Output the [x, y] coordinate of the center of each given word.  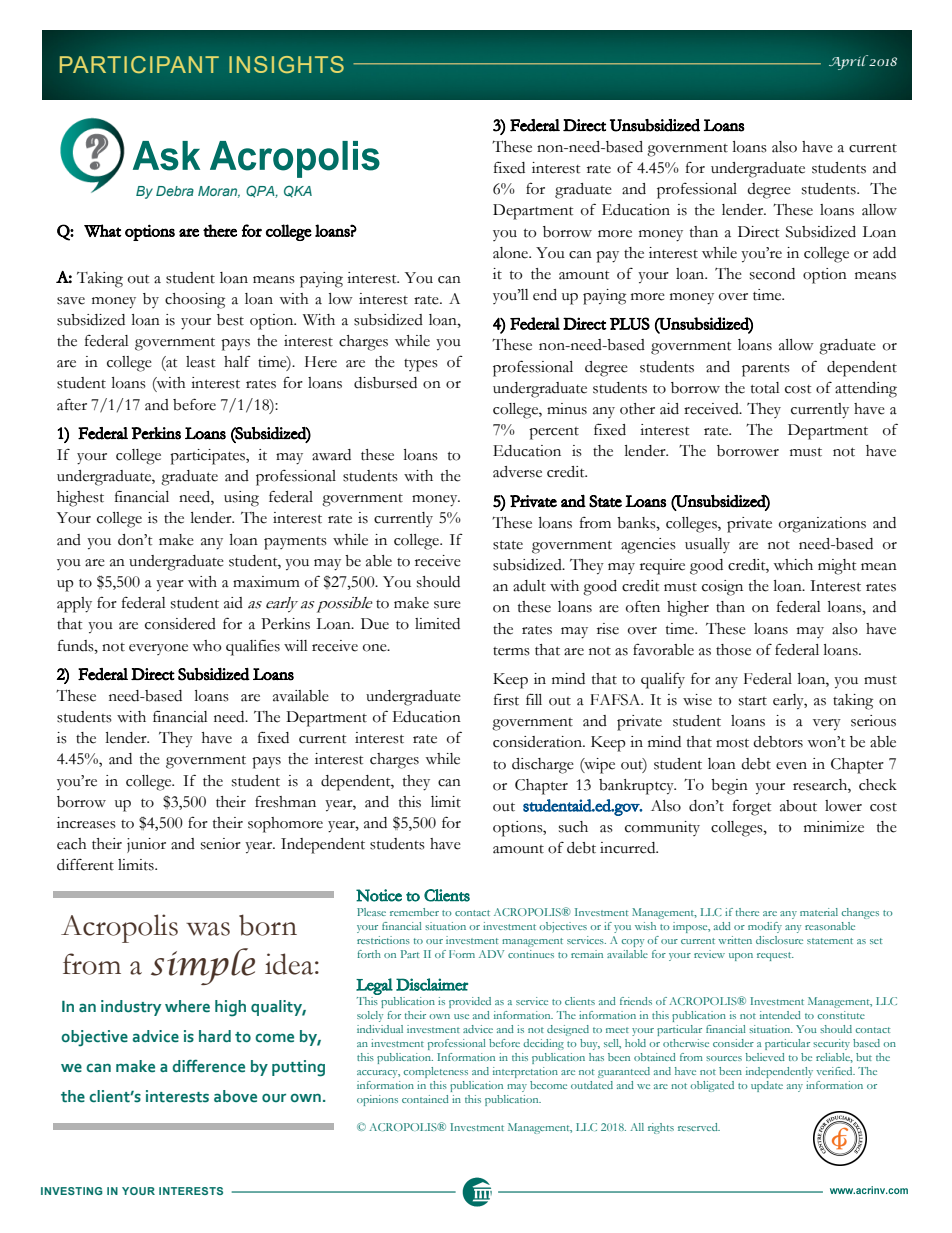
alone [511, 253]
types [421, 365]
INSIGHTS [286, 64]
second [772, 274]
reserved [699, 1127]
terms [511, 651]
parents [766, 370]
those [733, 650]
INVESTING [71, 1191]
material [819, 912]
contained [425, 1099]
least [200, 362]
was [208, 929]
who [206, 646]
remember [414, 912]
